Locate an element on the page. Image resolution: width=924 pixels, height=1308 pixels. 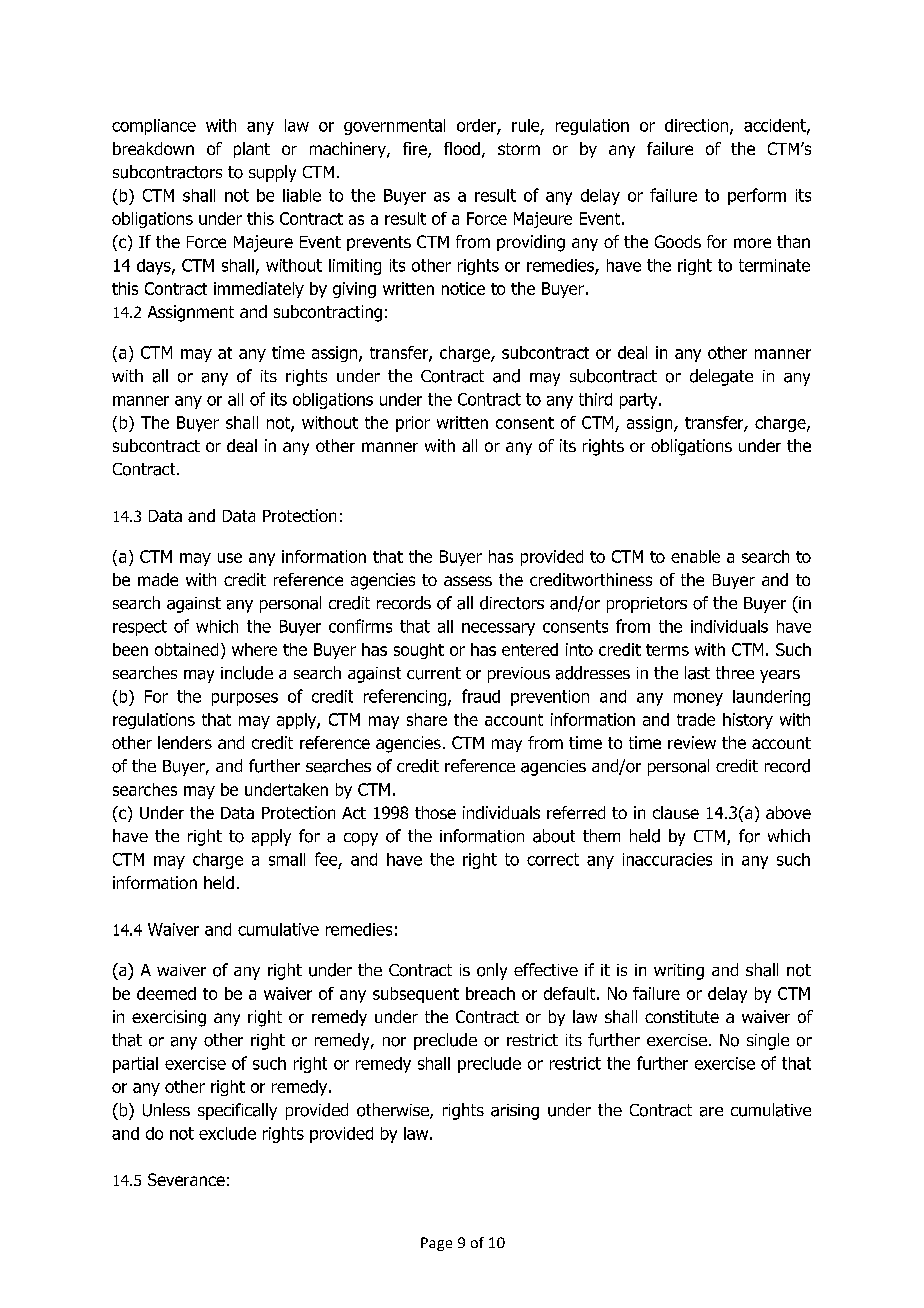
purposes is located at coordinates (245, 699).
